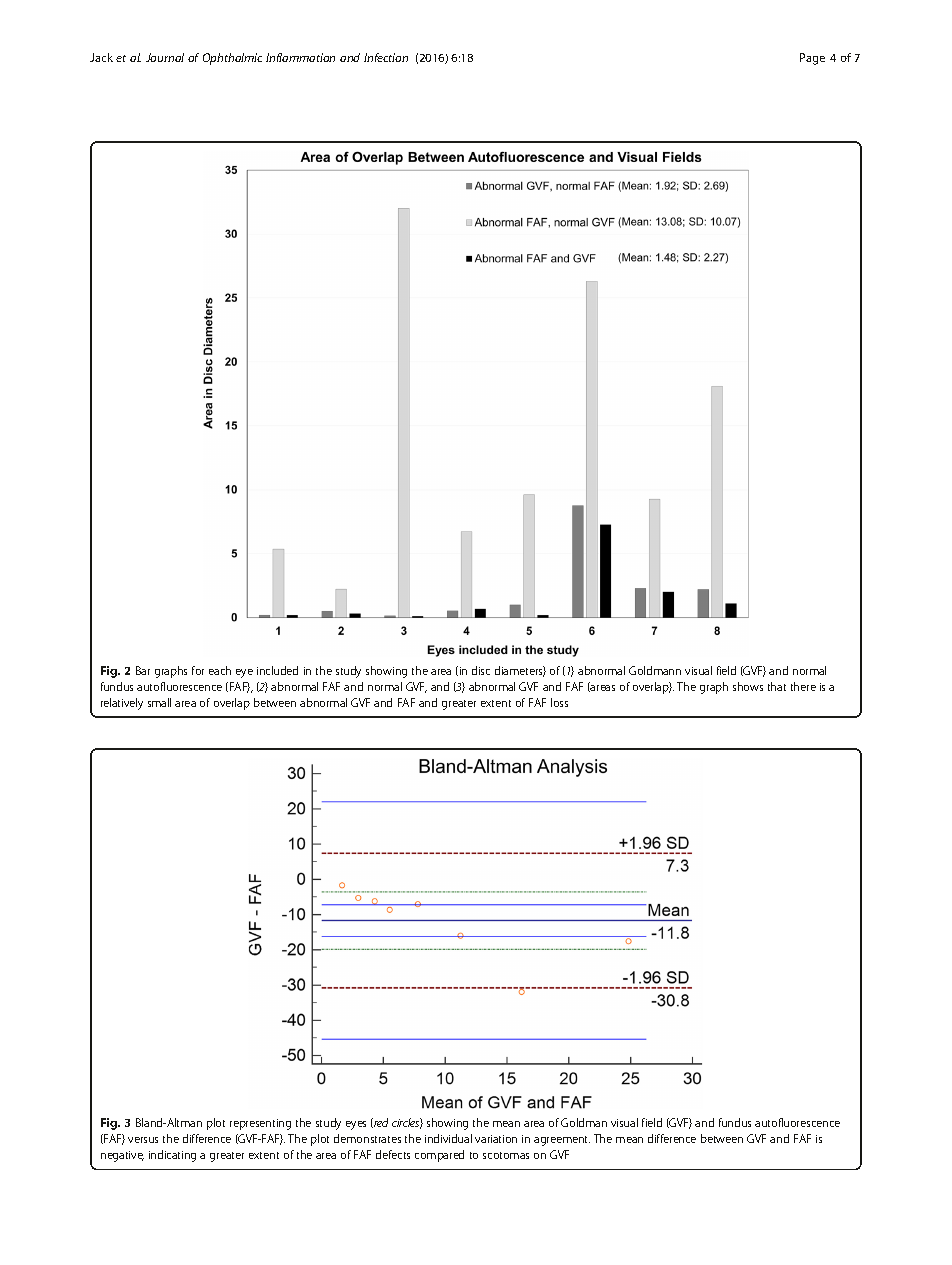 The width and height of the screenshot is (952, 1265). Describe the element at coordinates (172, 1156) in the screenshot. I see `indicating` at that location.
